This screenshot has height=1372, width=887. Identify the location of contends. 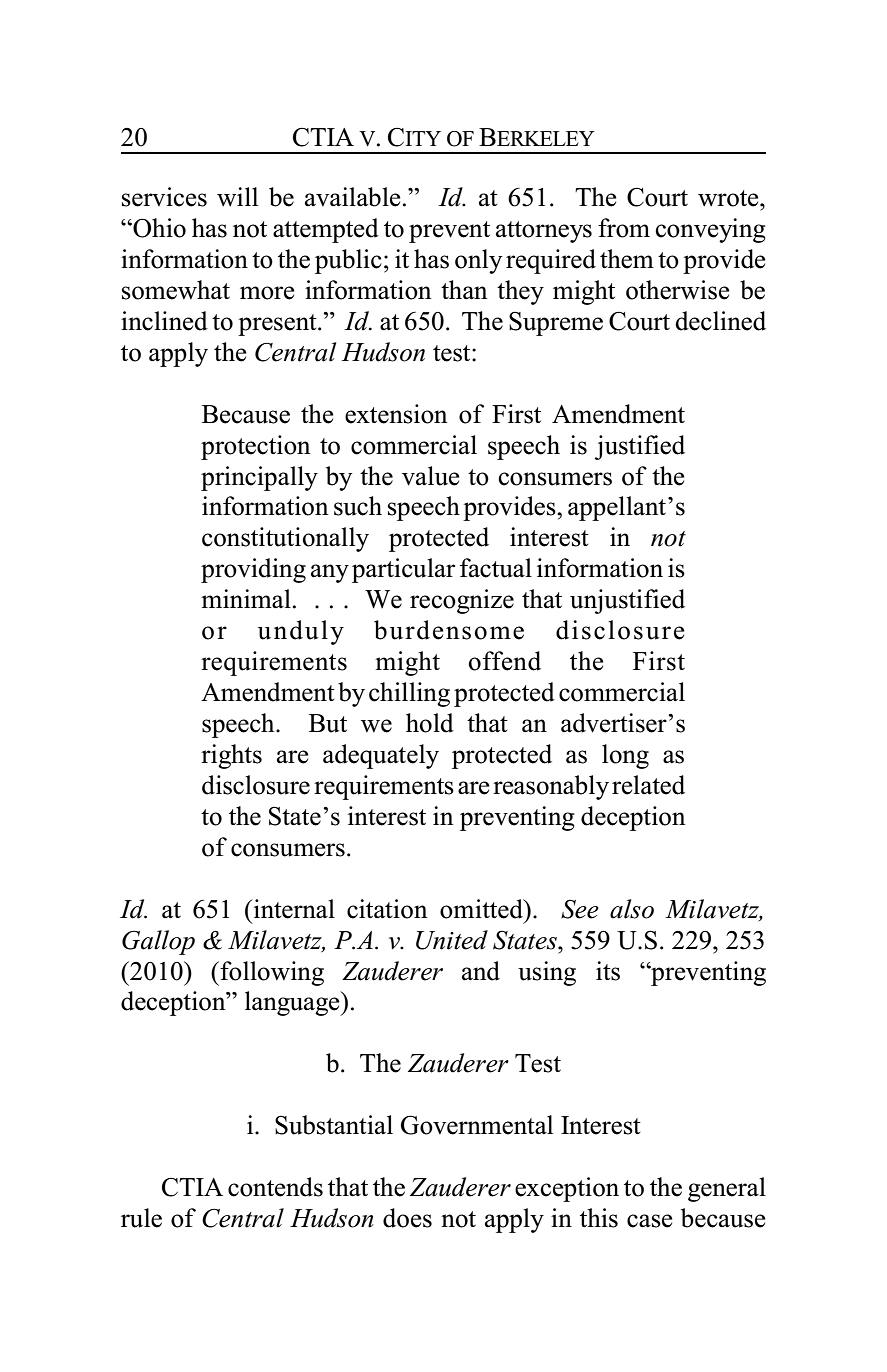
(275, 1187).
